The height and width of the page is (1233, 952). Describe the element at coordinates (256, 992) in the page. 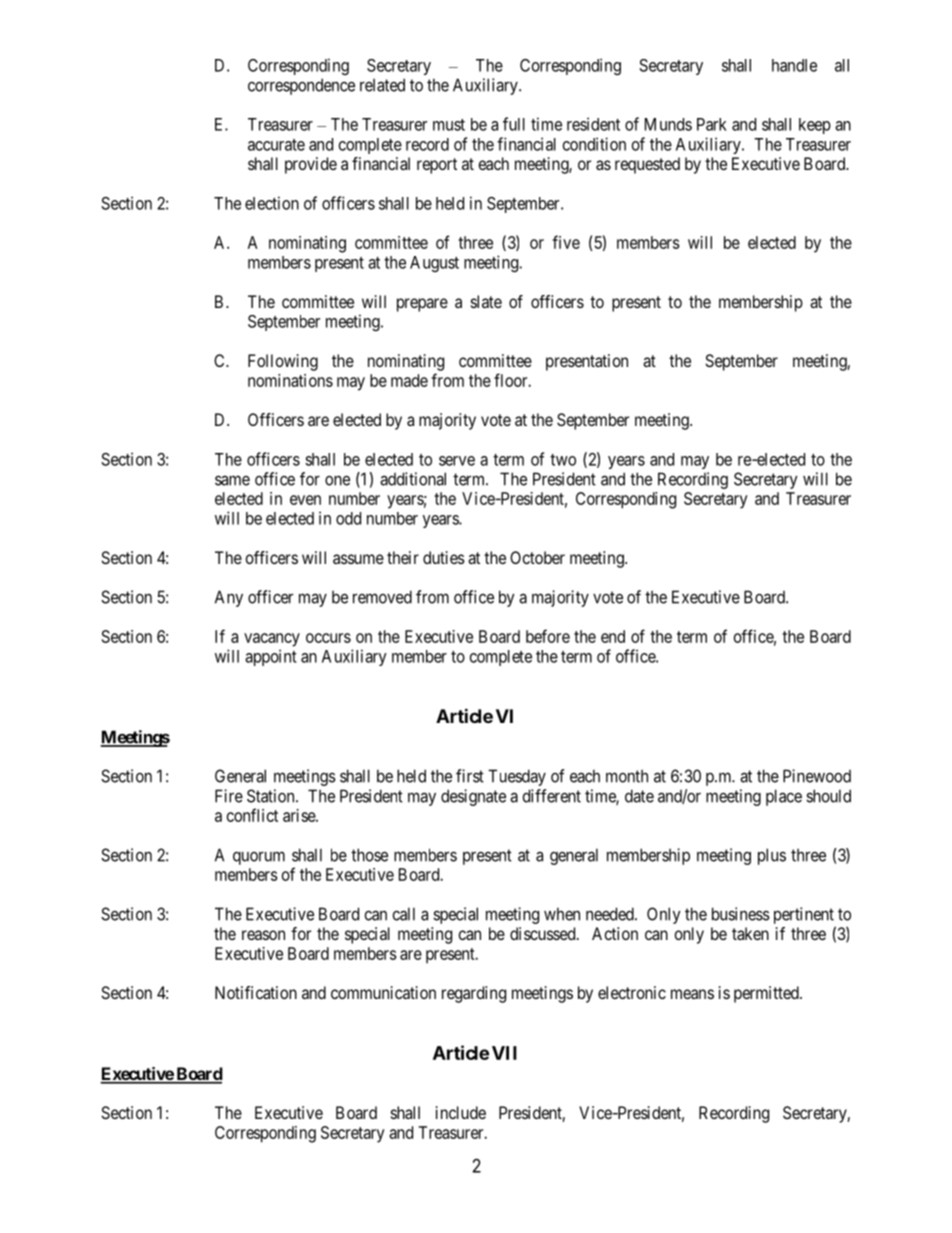

I see `Notification` at that location.
